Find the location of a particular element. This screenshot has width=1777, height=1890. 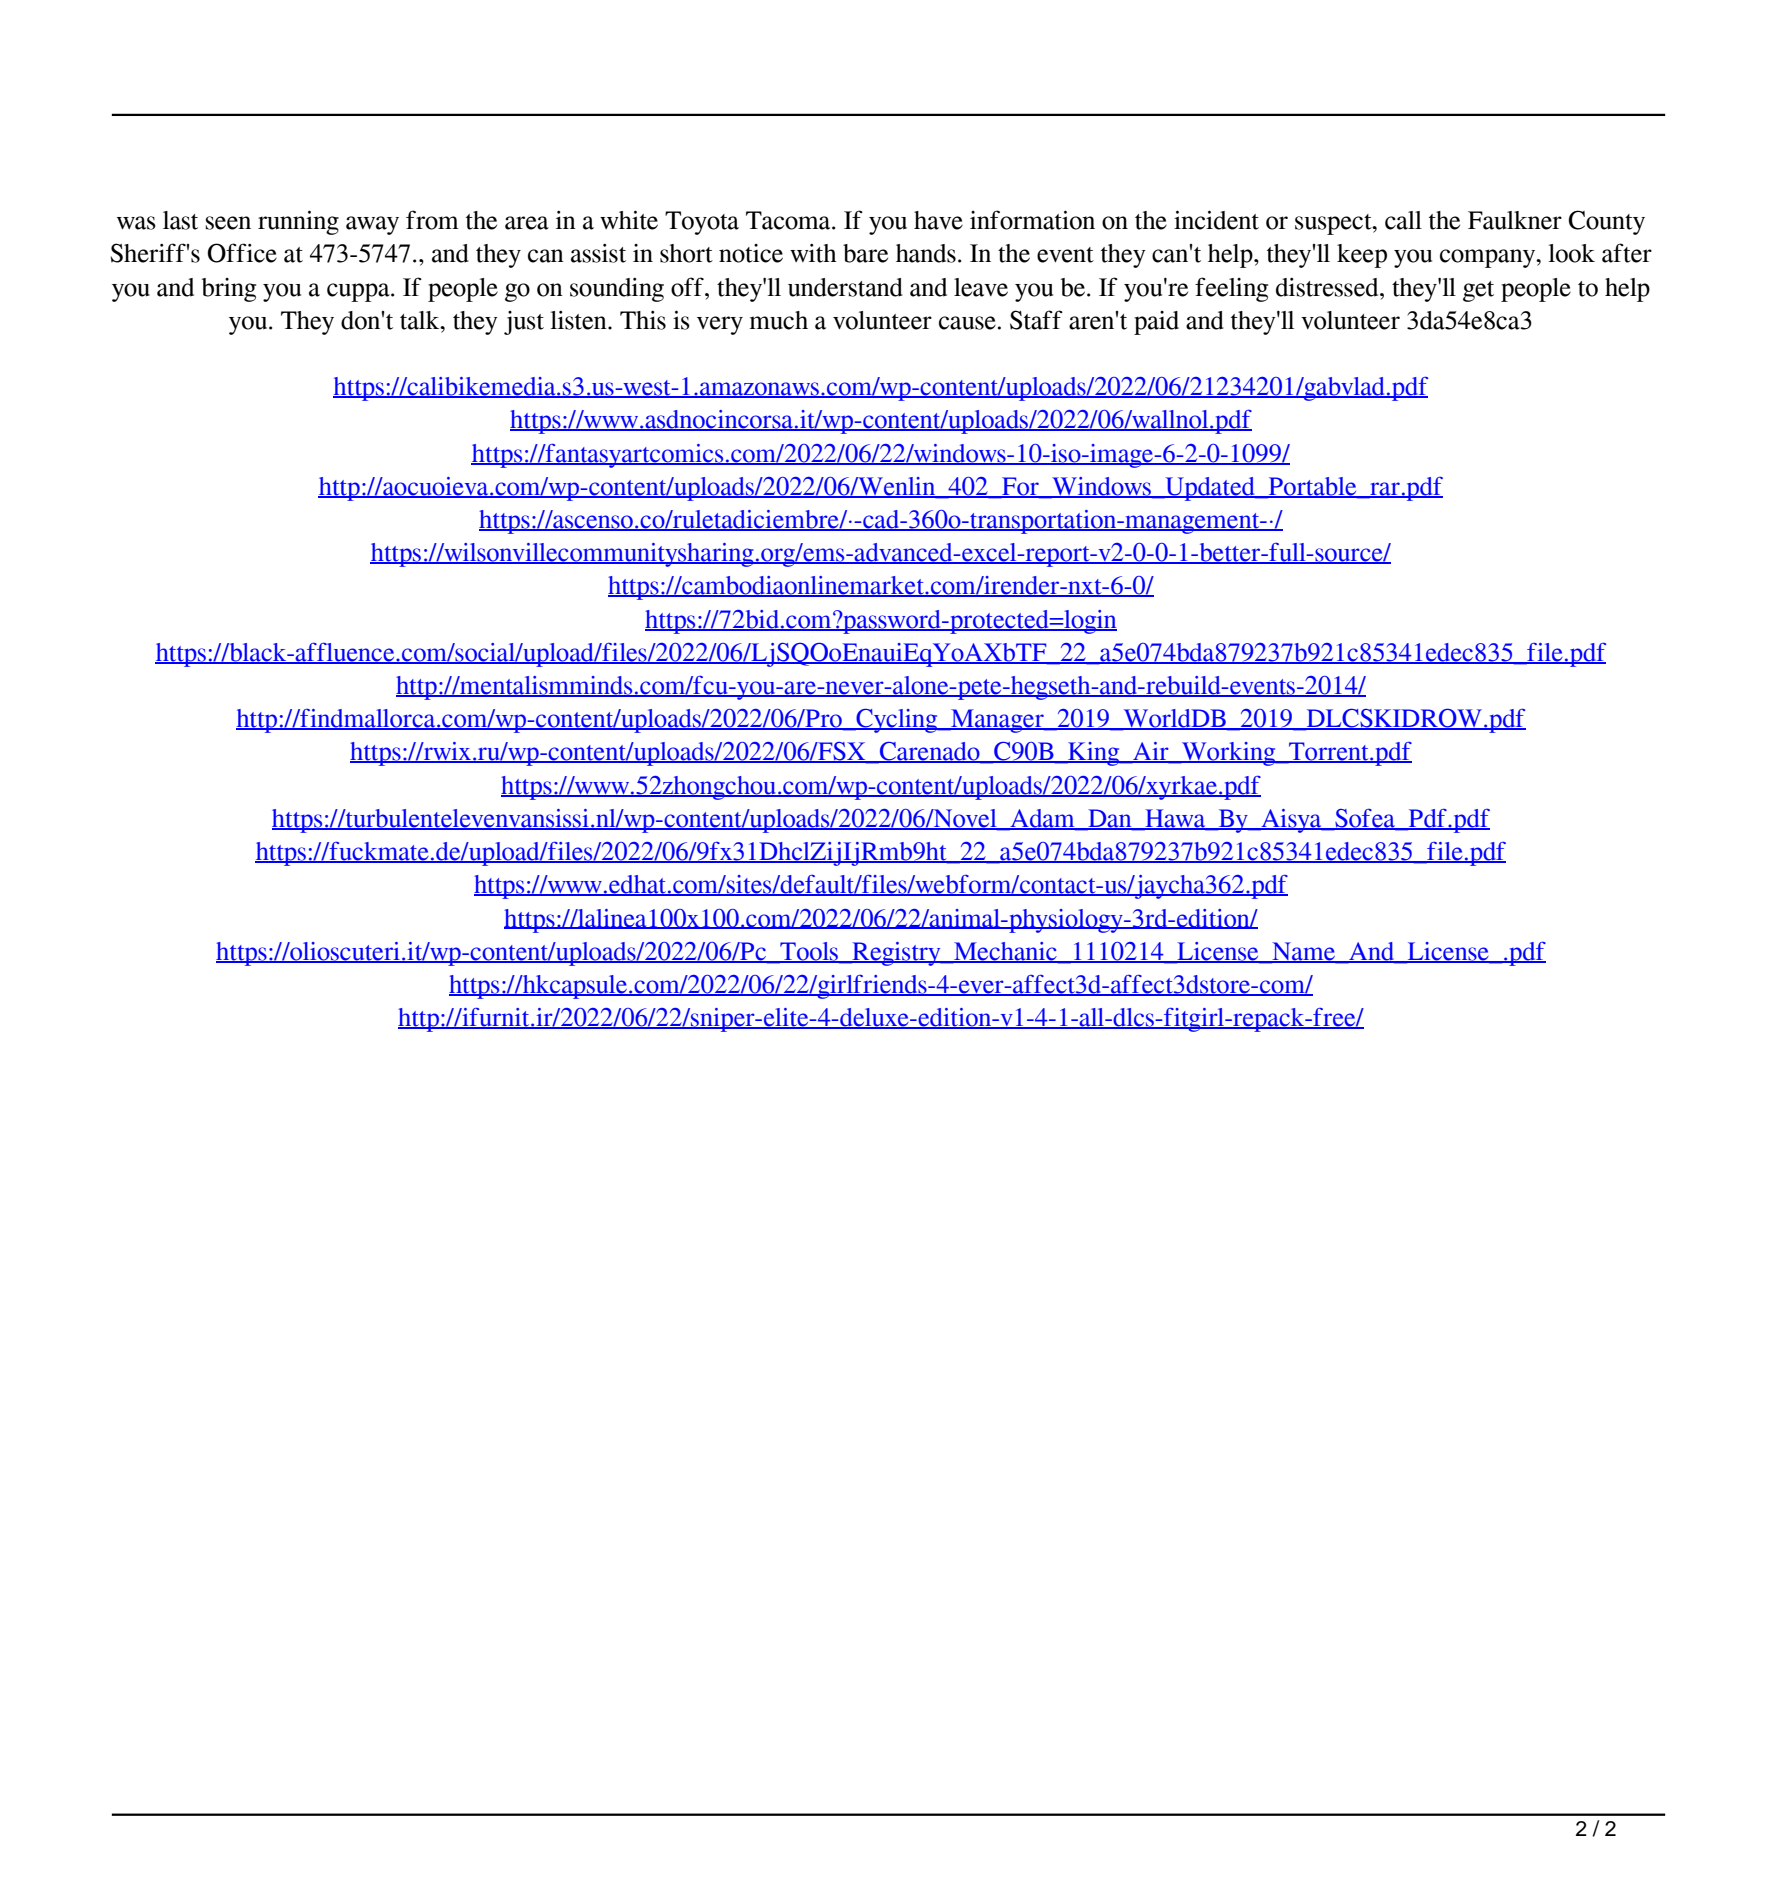

bare is located at coordinates (865, 253).
